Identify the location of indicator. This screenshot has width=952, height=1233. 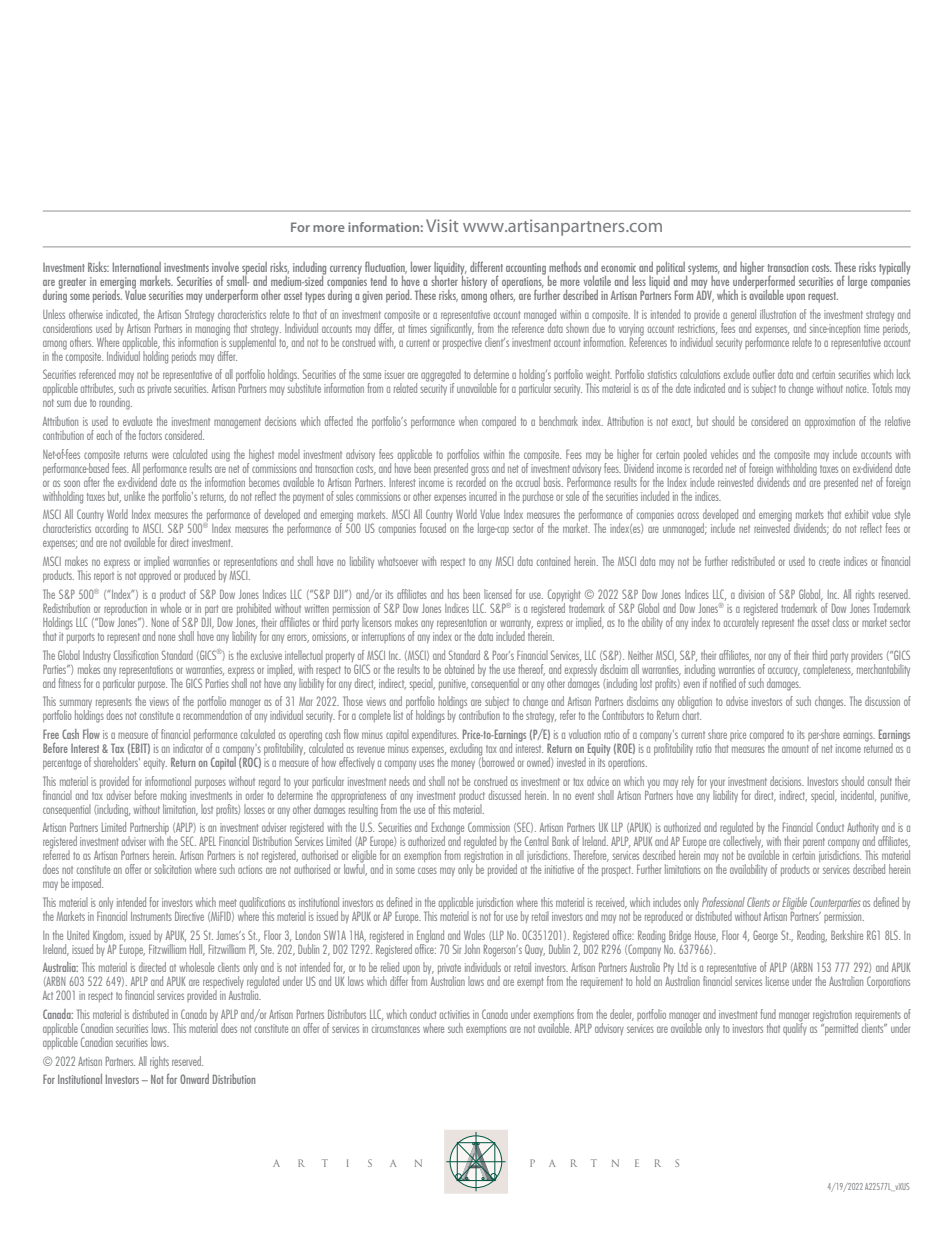
(188, 746).
